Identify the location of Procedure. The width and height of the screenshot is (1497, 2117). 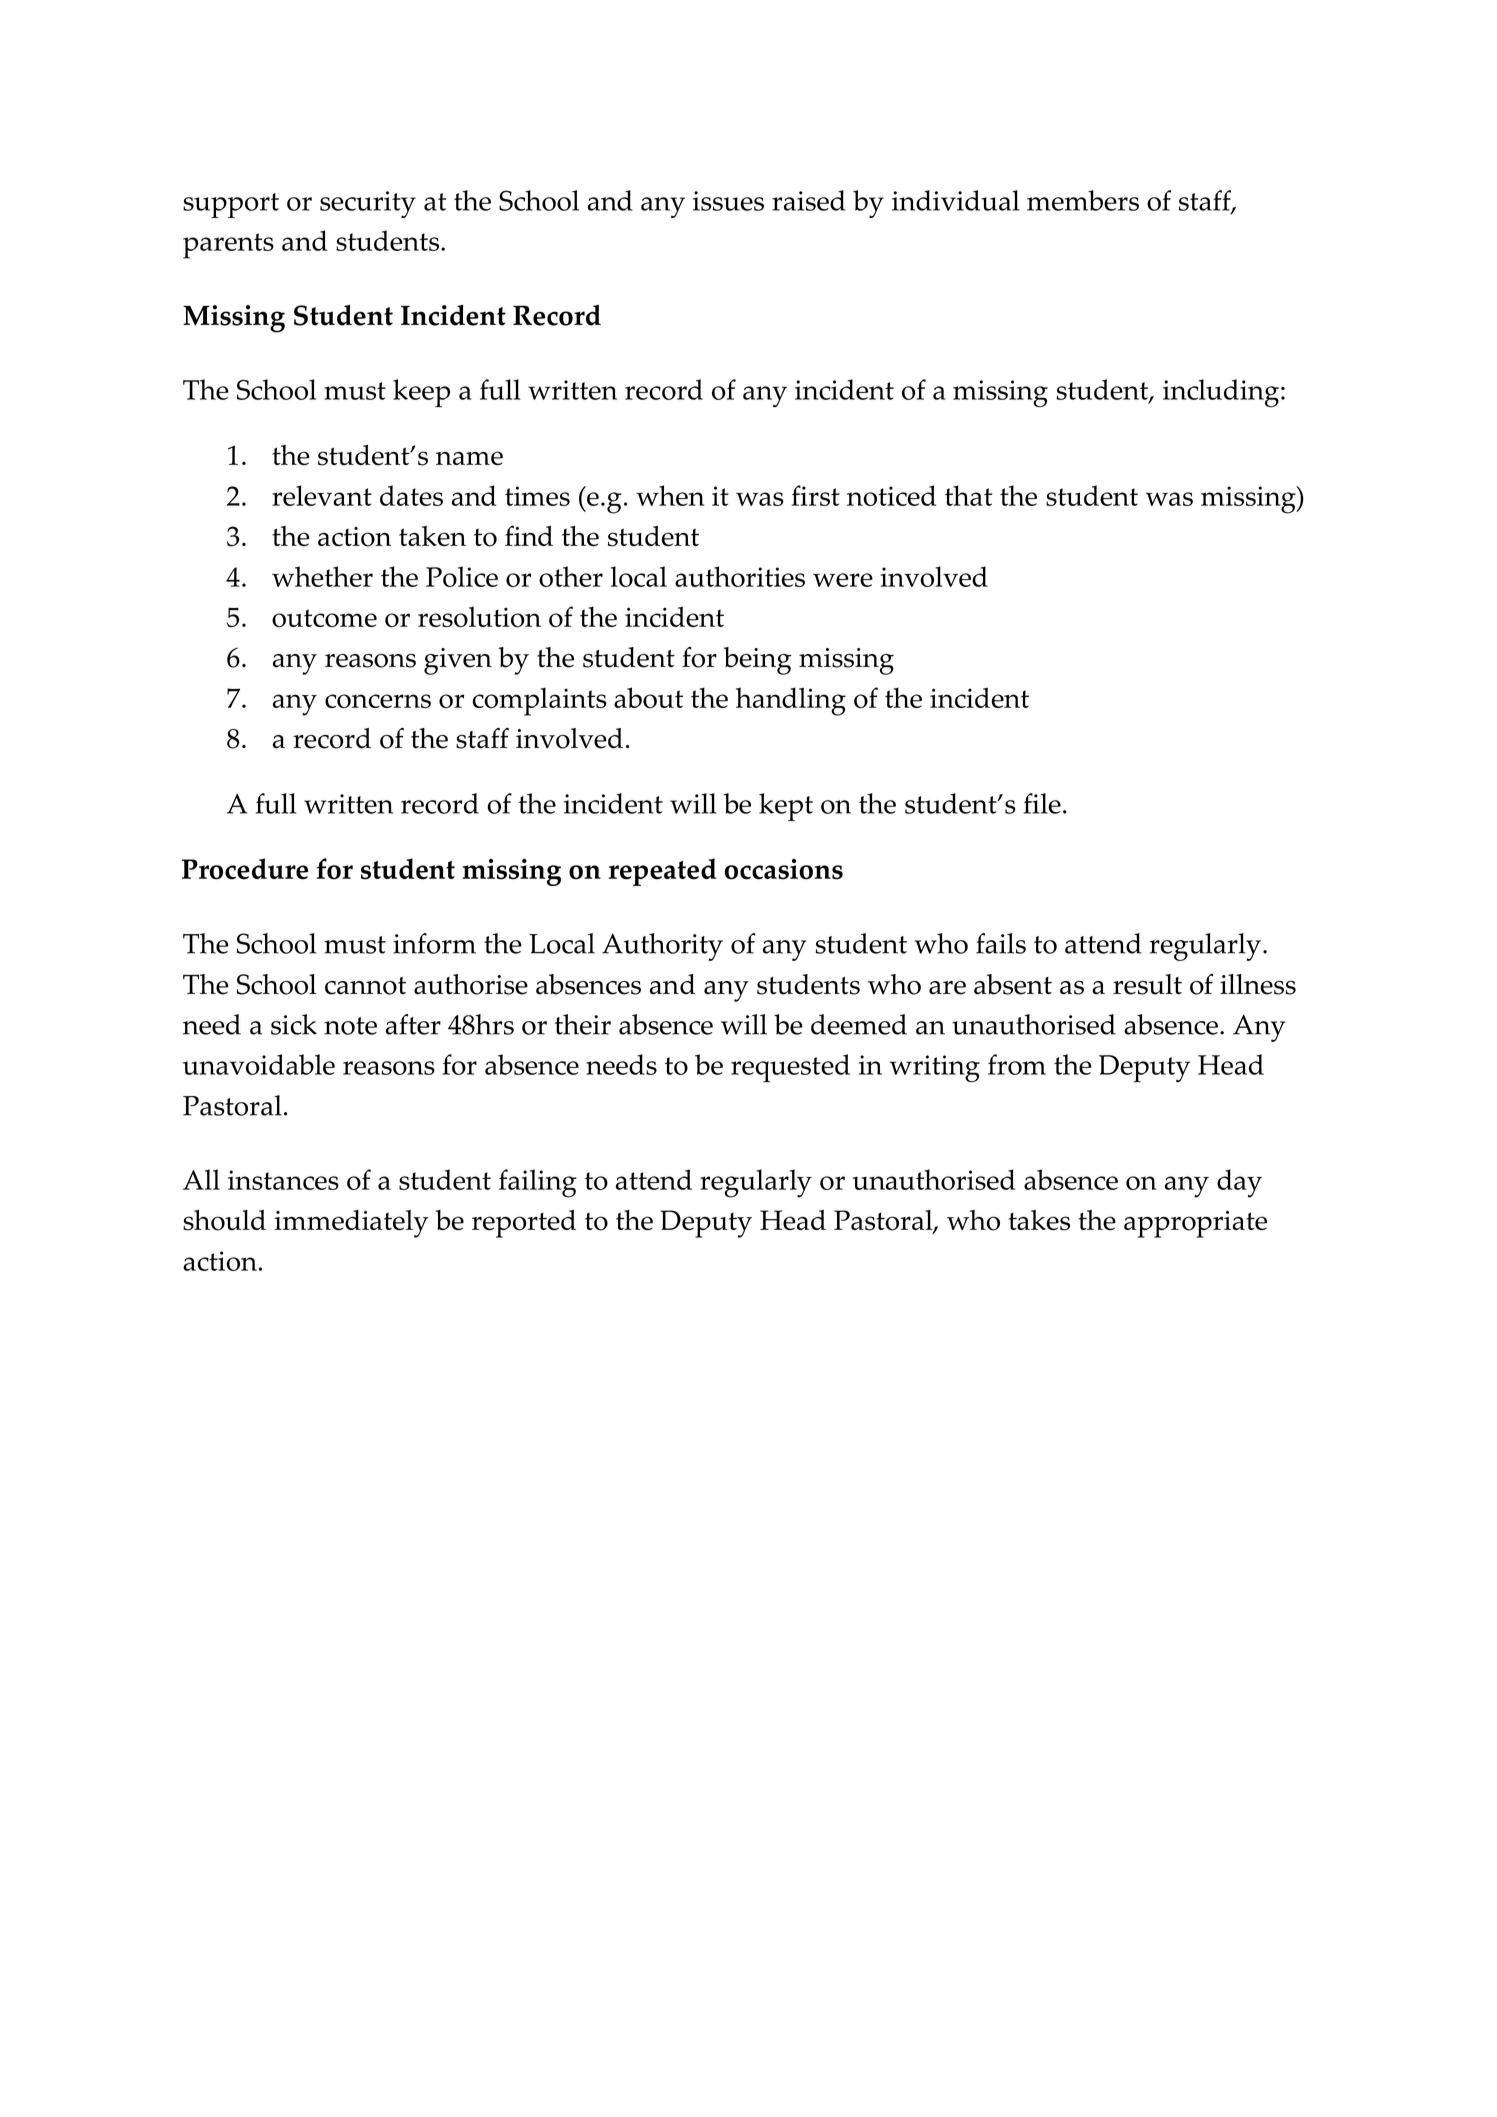
(245, 869).
